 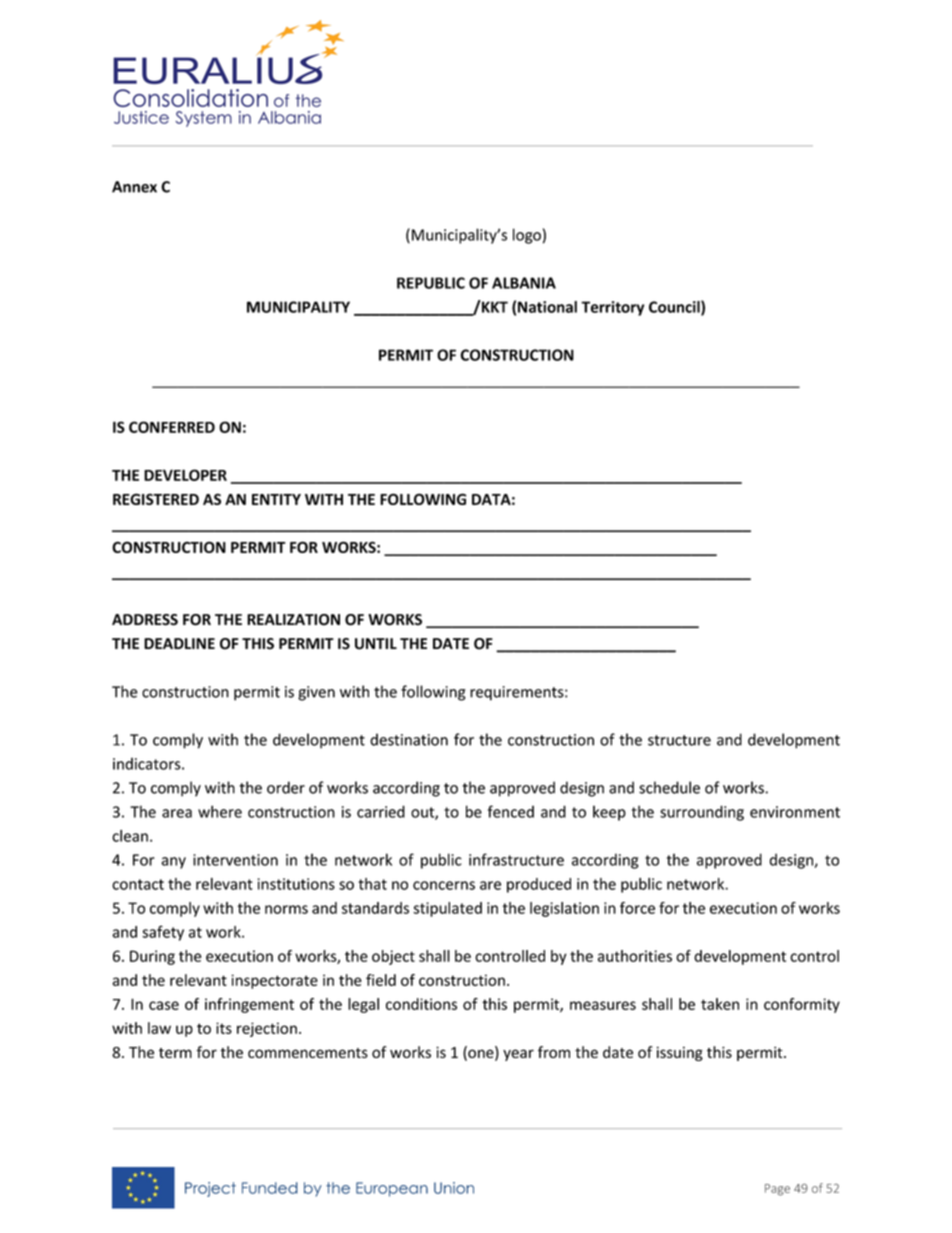 I want to click on Union, so click(x=454, y=1188).
